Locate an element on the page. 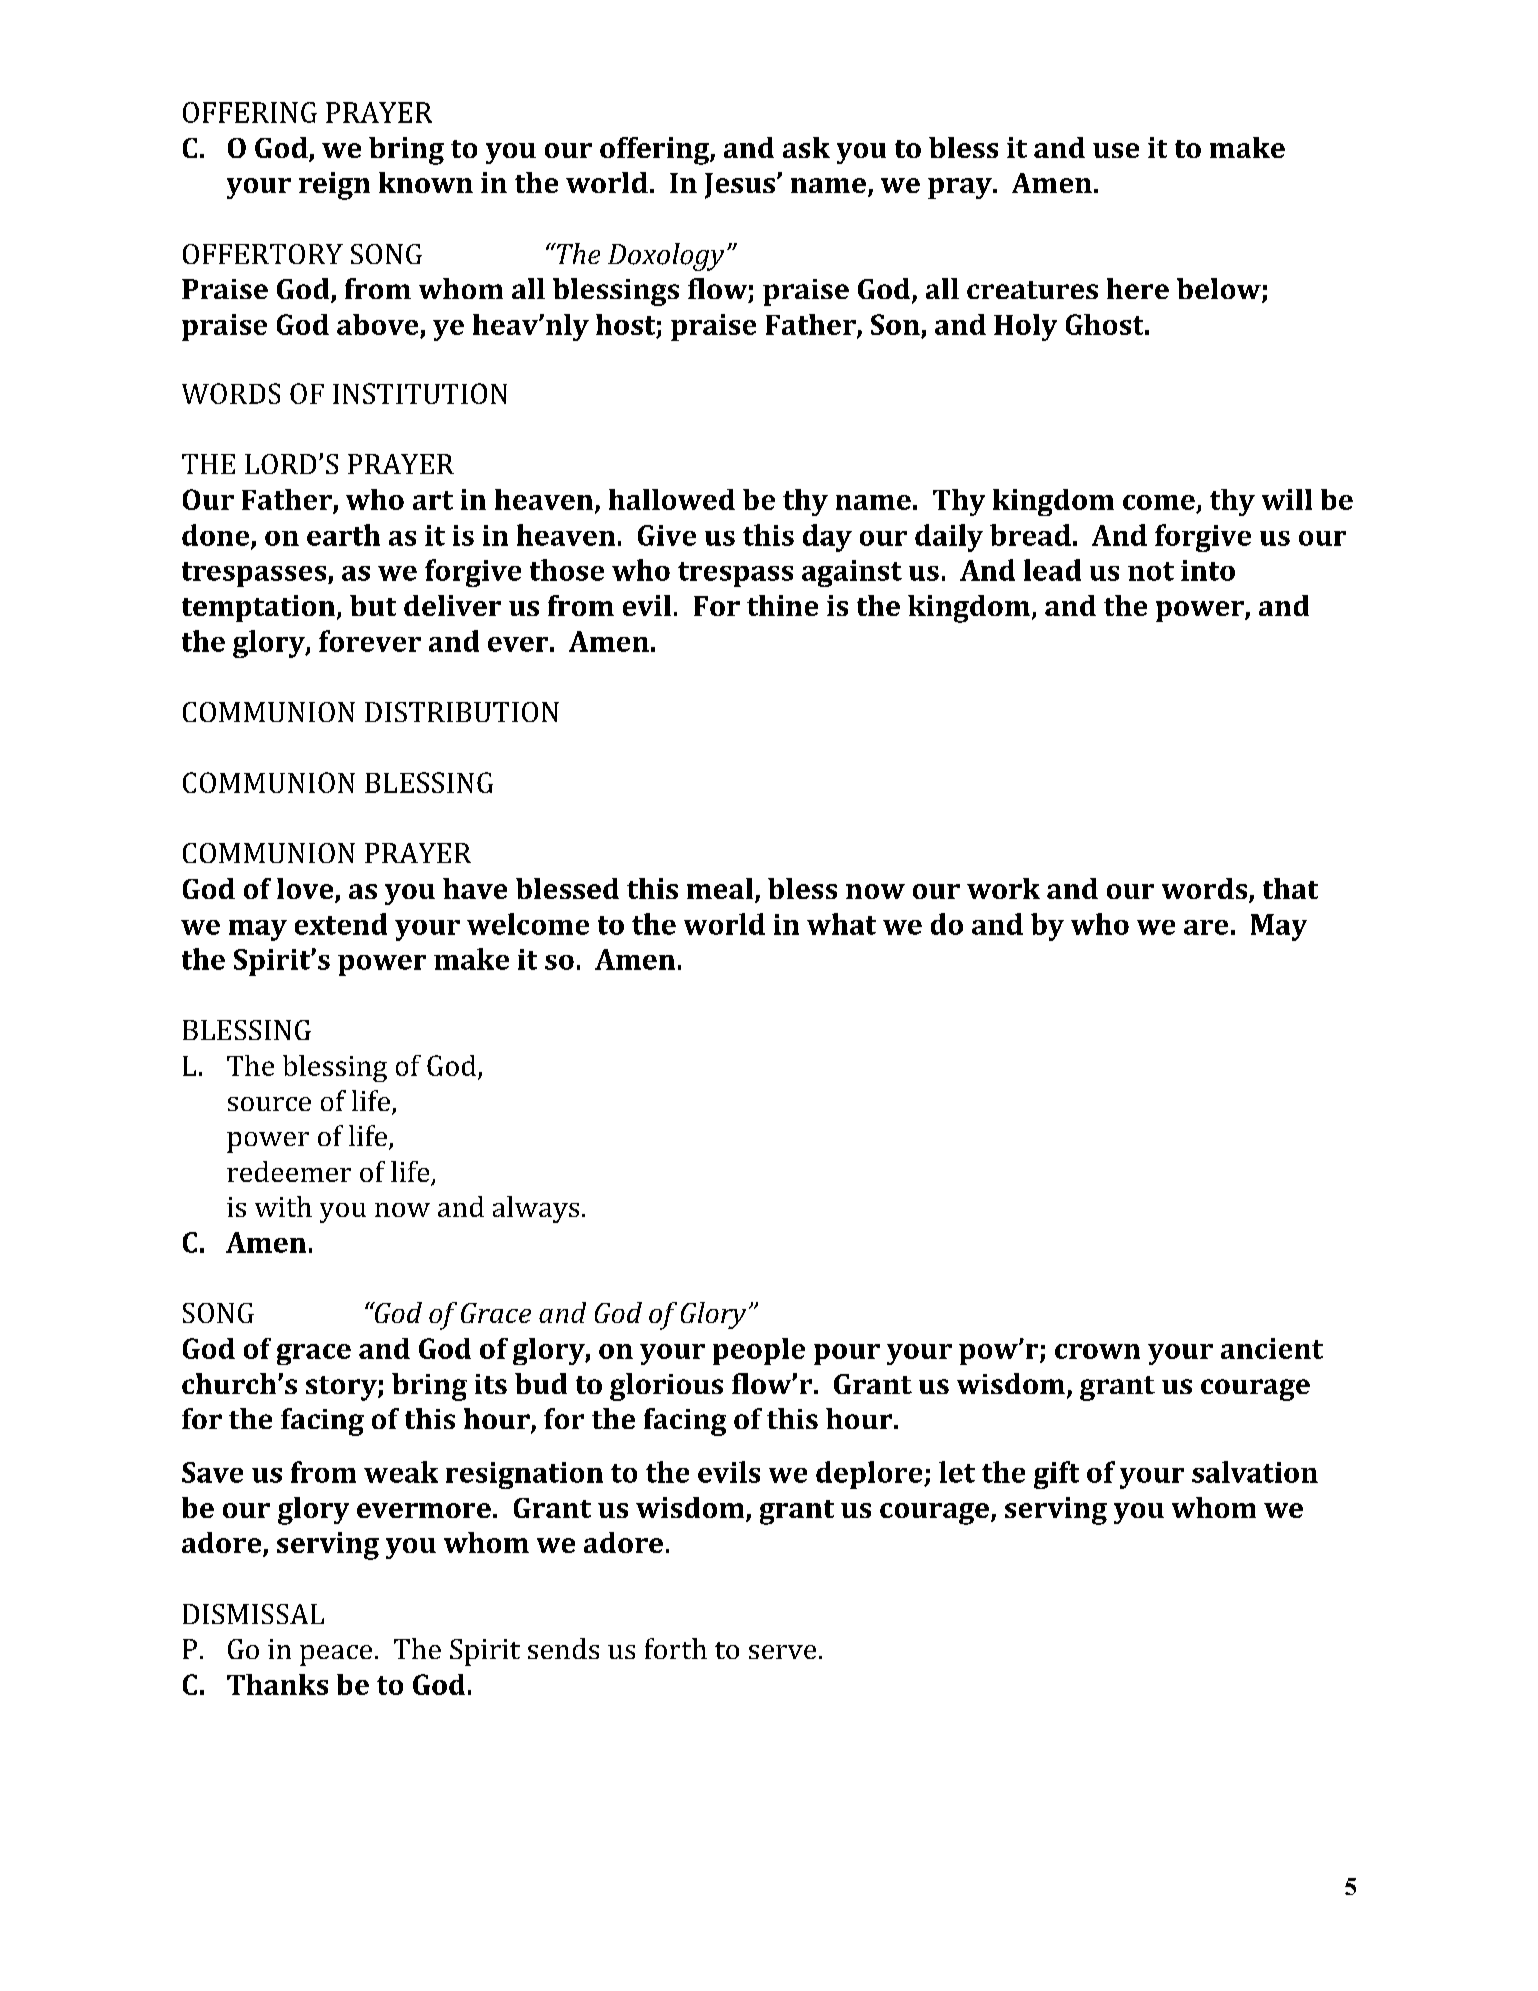  use is located at coordinates (1116, 150).
